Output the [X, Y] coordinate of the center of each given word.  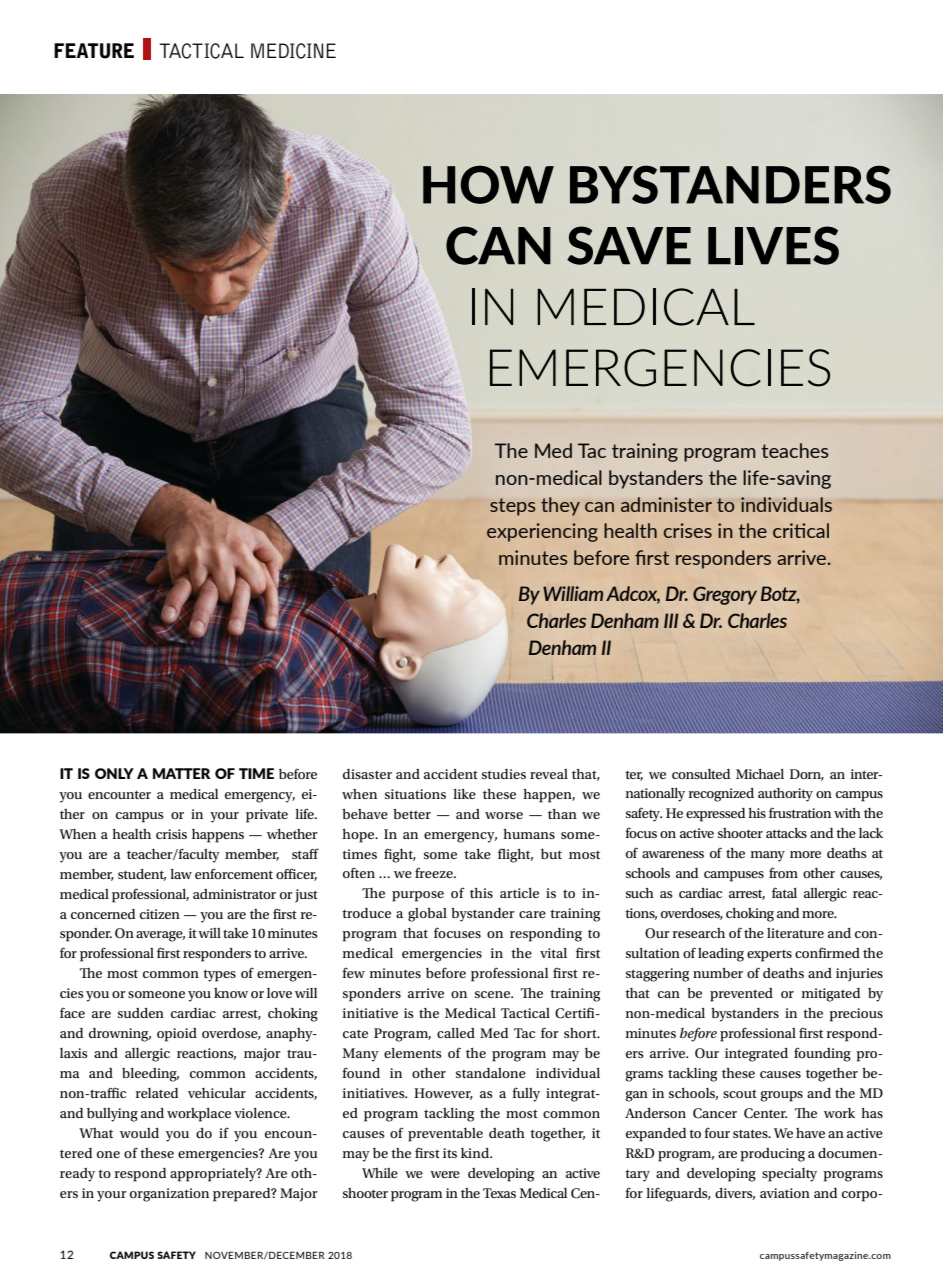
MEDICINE [293, 51]
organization [169, 1195]
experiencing [542, 532]
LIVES [773, 245]
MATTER [182, 773]
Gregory [725, 595]
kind [476, 1153]
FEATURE [94, 51]
